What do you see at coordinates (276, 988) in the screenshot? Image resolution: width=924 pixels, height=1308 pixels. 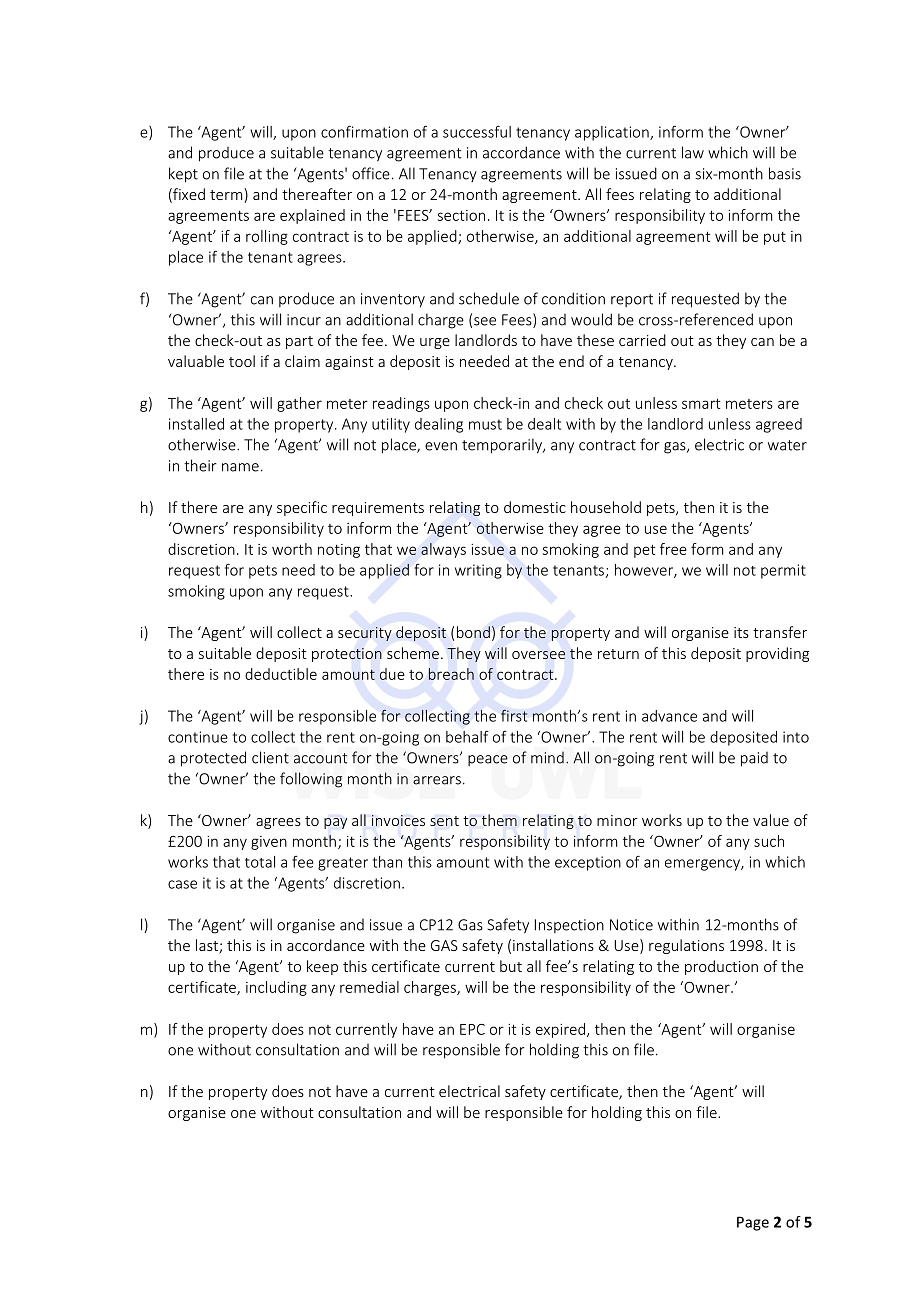 I see `including` at bounding box center [276, 988].
